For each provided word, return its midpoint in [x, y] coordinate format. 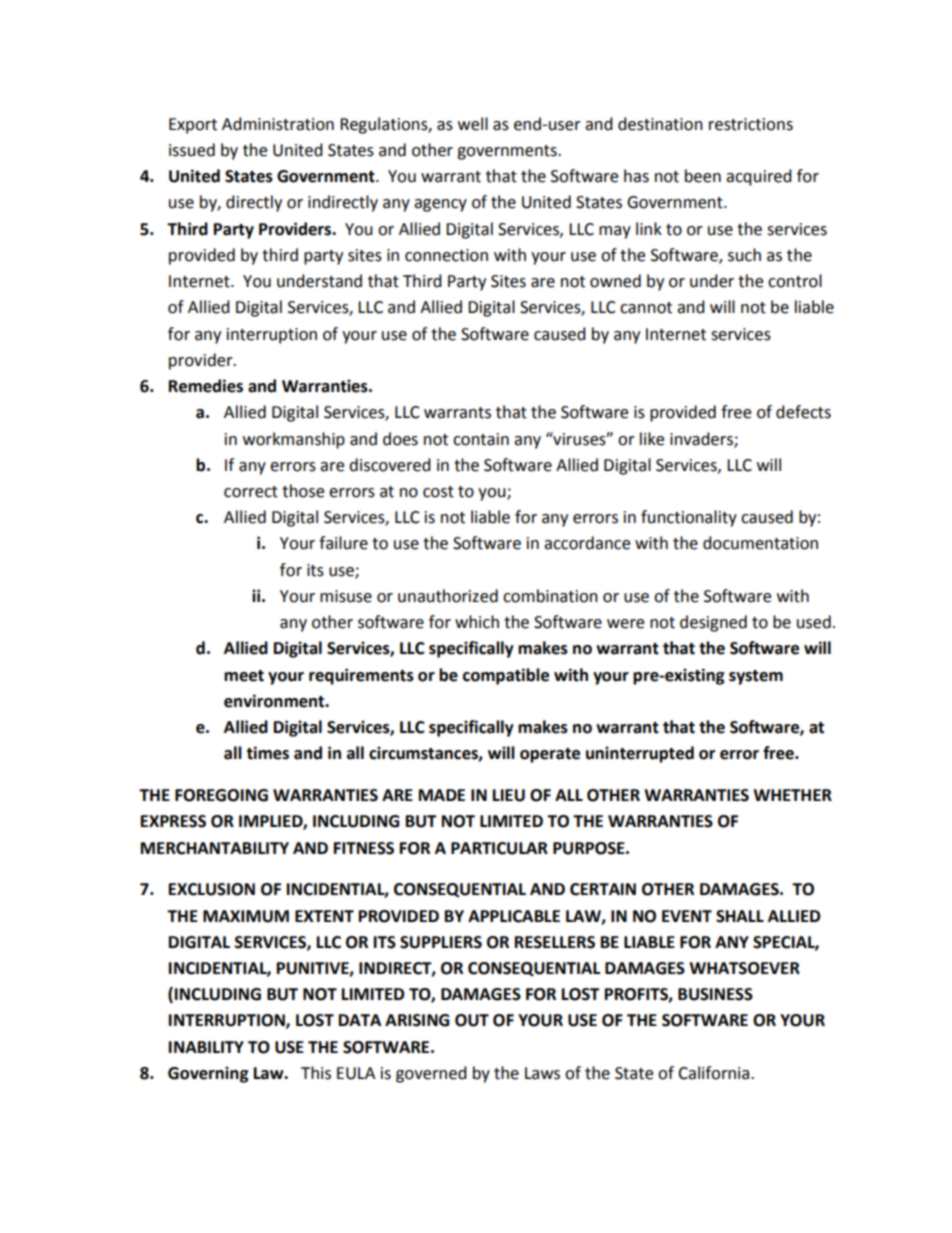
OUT [472, 1020]
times [267, 753]
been [703, 176]
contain [481, 439]
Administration [278, 124]
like [652, 439]
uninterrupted [640, 754]
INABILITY [206, 1047]
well [473, 124]
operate [550, 755]
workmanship [294, 440]
